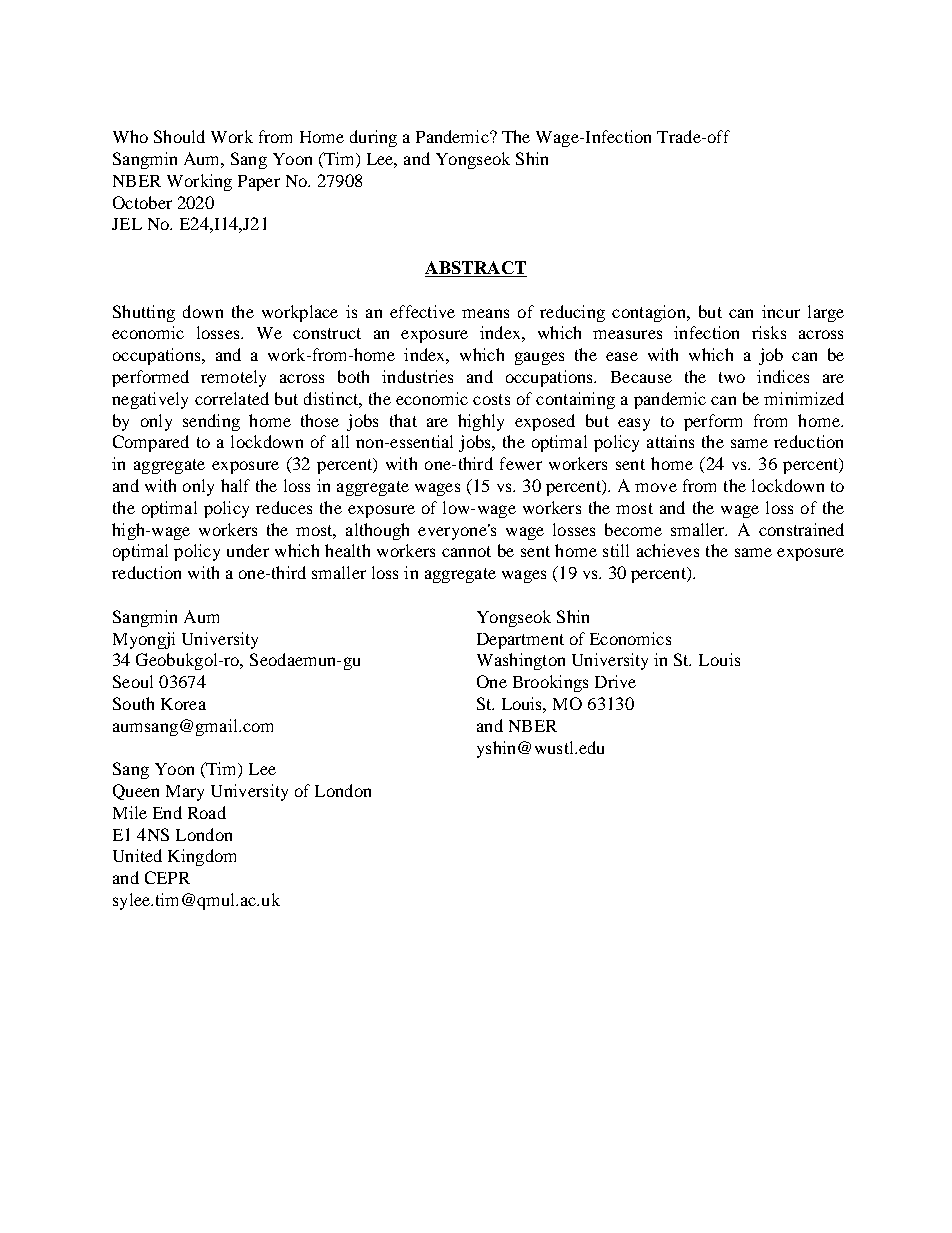  What do you see at coordinates (491, 399) in the screenshot?
I see `costs` at bounding box center [491, 399].
